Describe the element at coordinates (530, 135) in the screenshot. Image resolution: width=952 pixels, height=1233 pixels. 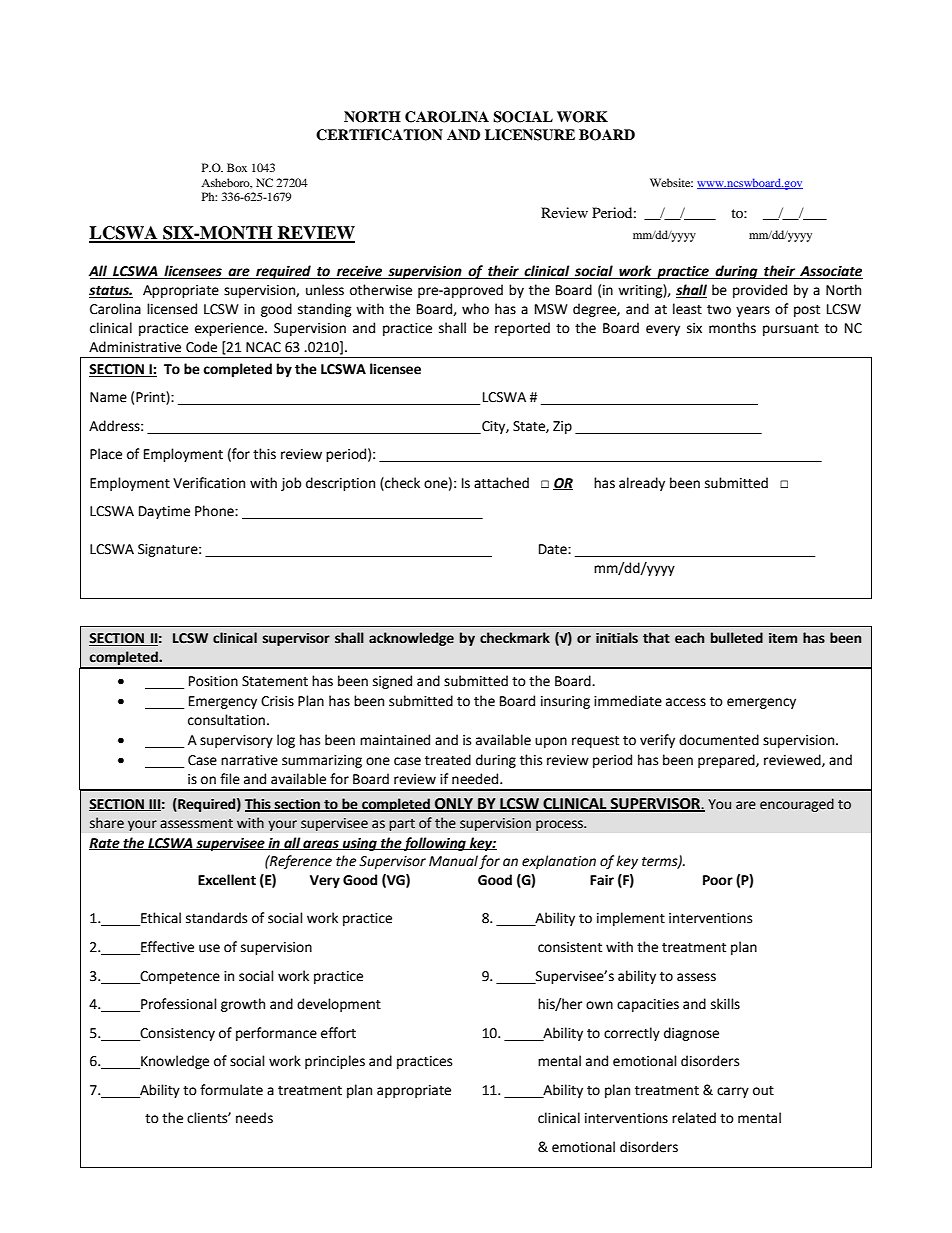
I see `LICENSURE` at that location.
